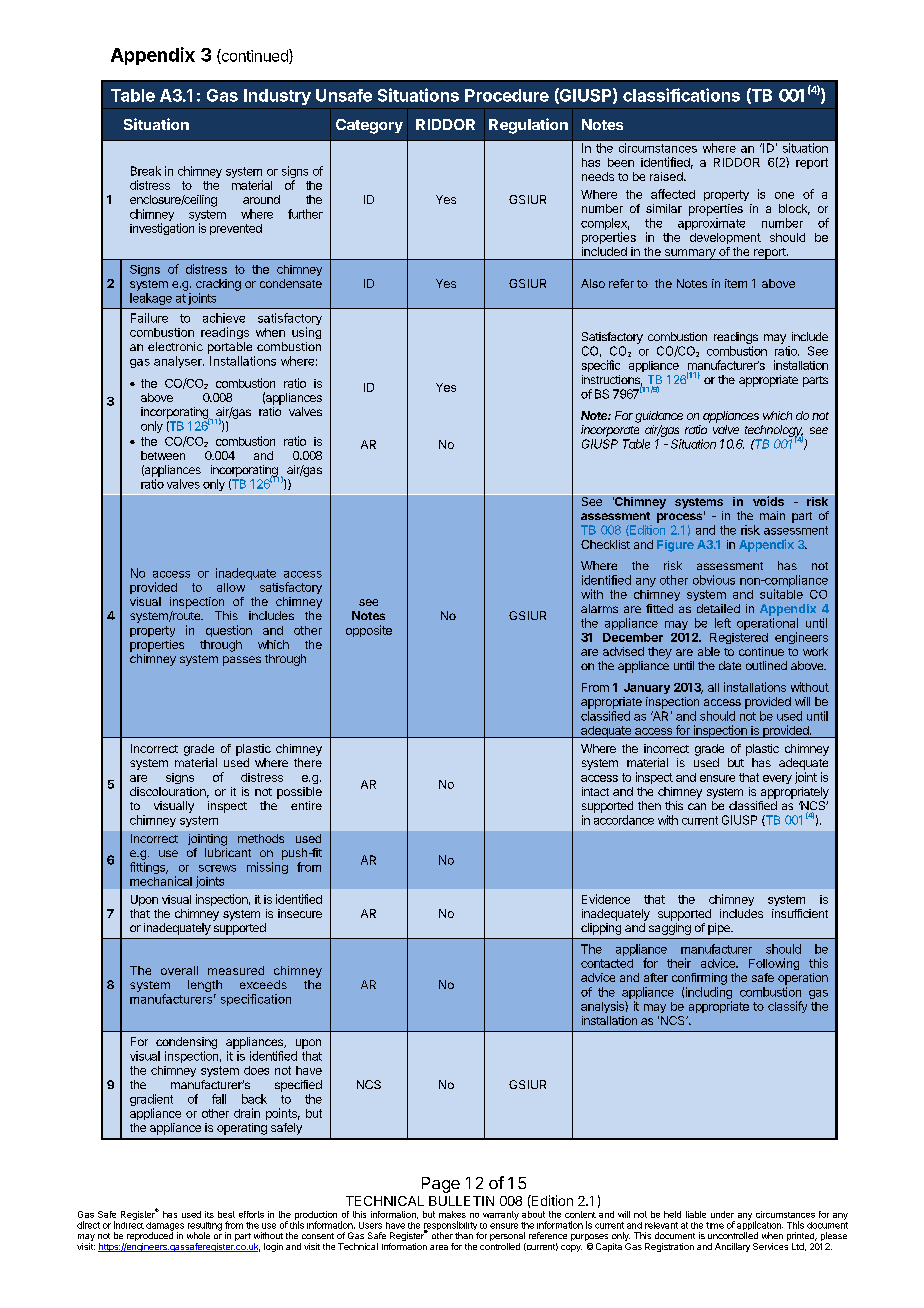 This image has width=924, height=1308. Describe the element at coordinates (593, 283) in the image. I see `Also` at that location.
